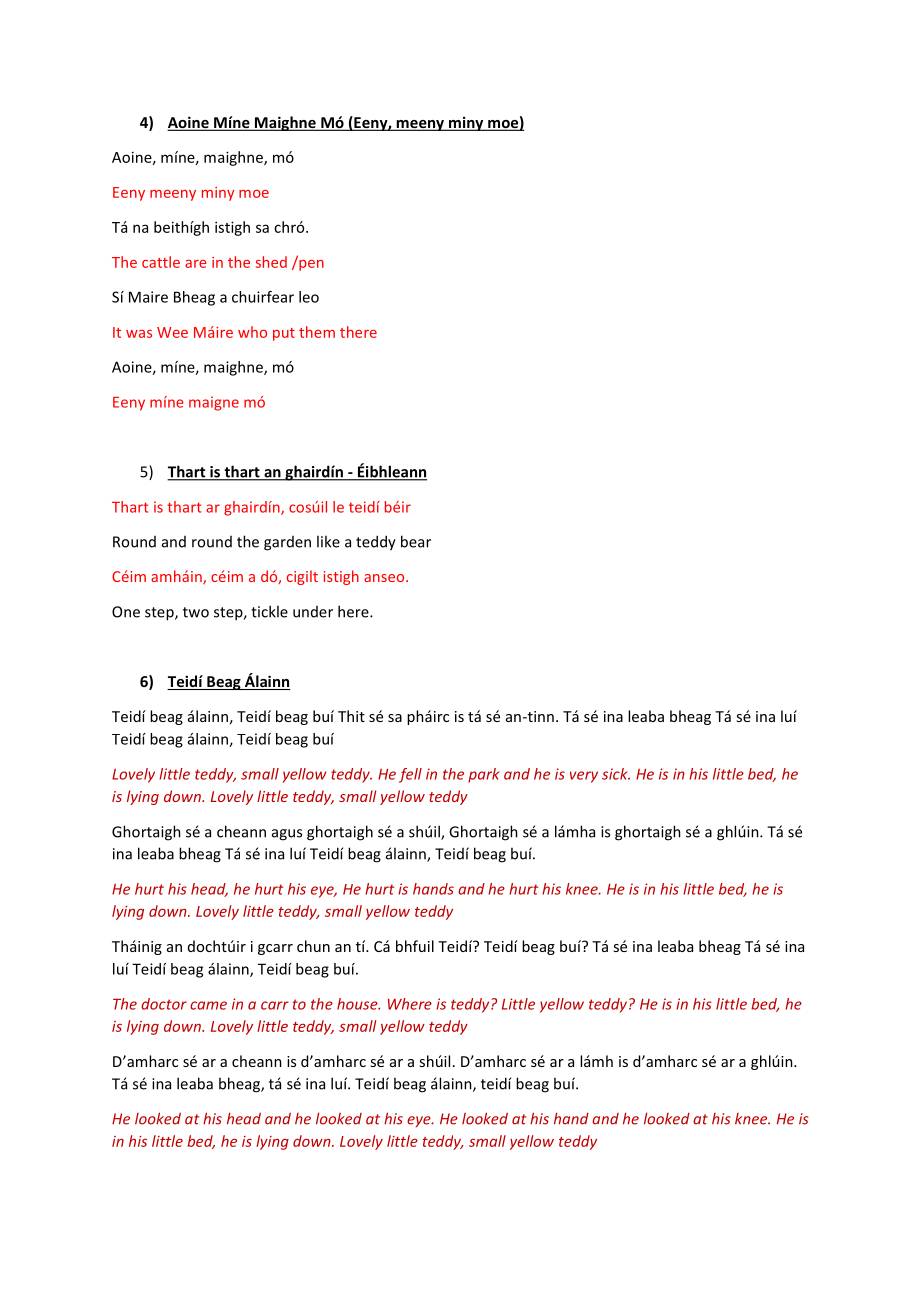  I want to click on park, so click(483, 775).
